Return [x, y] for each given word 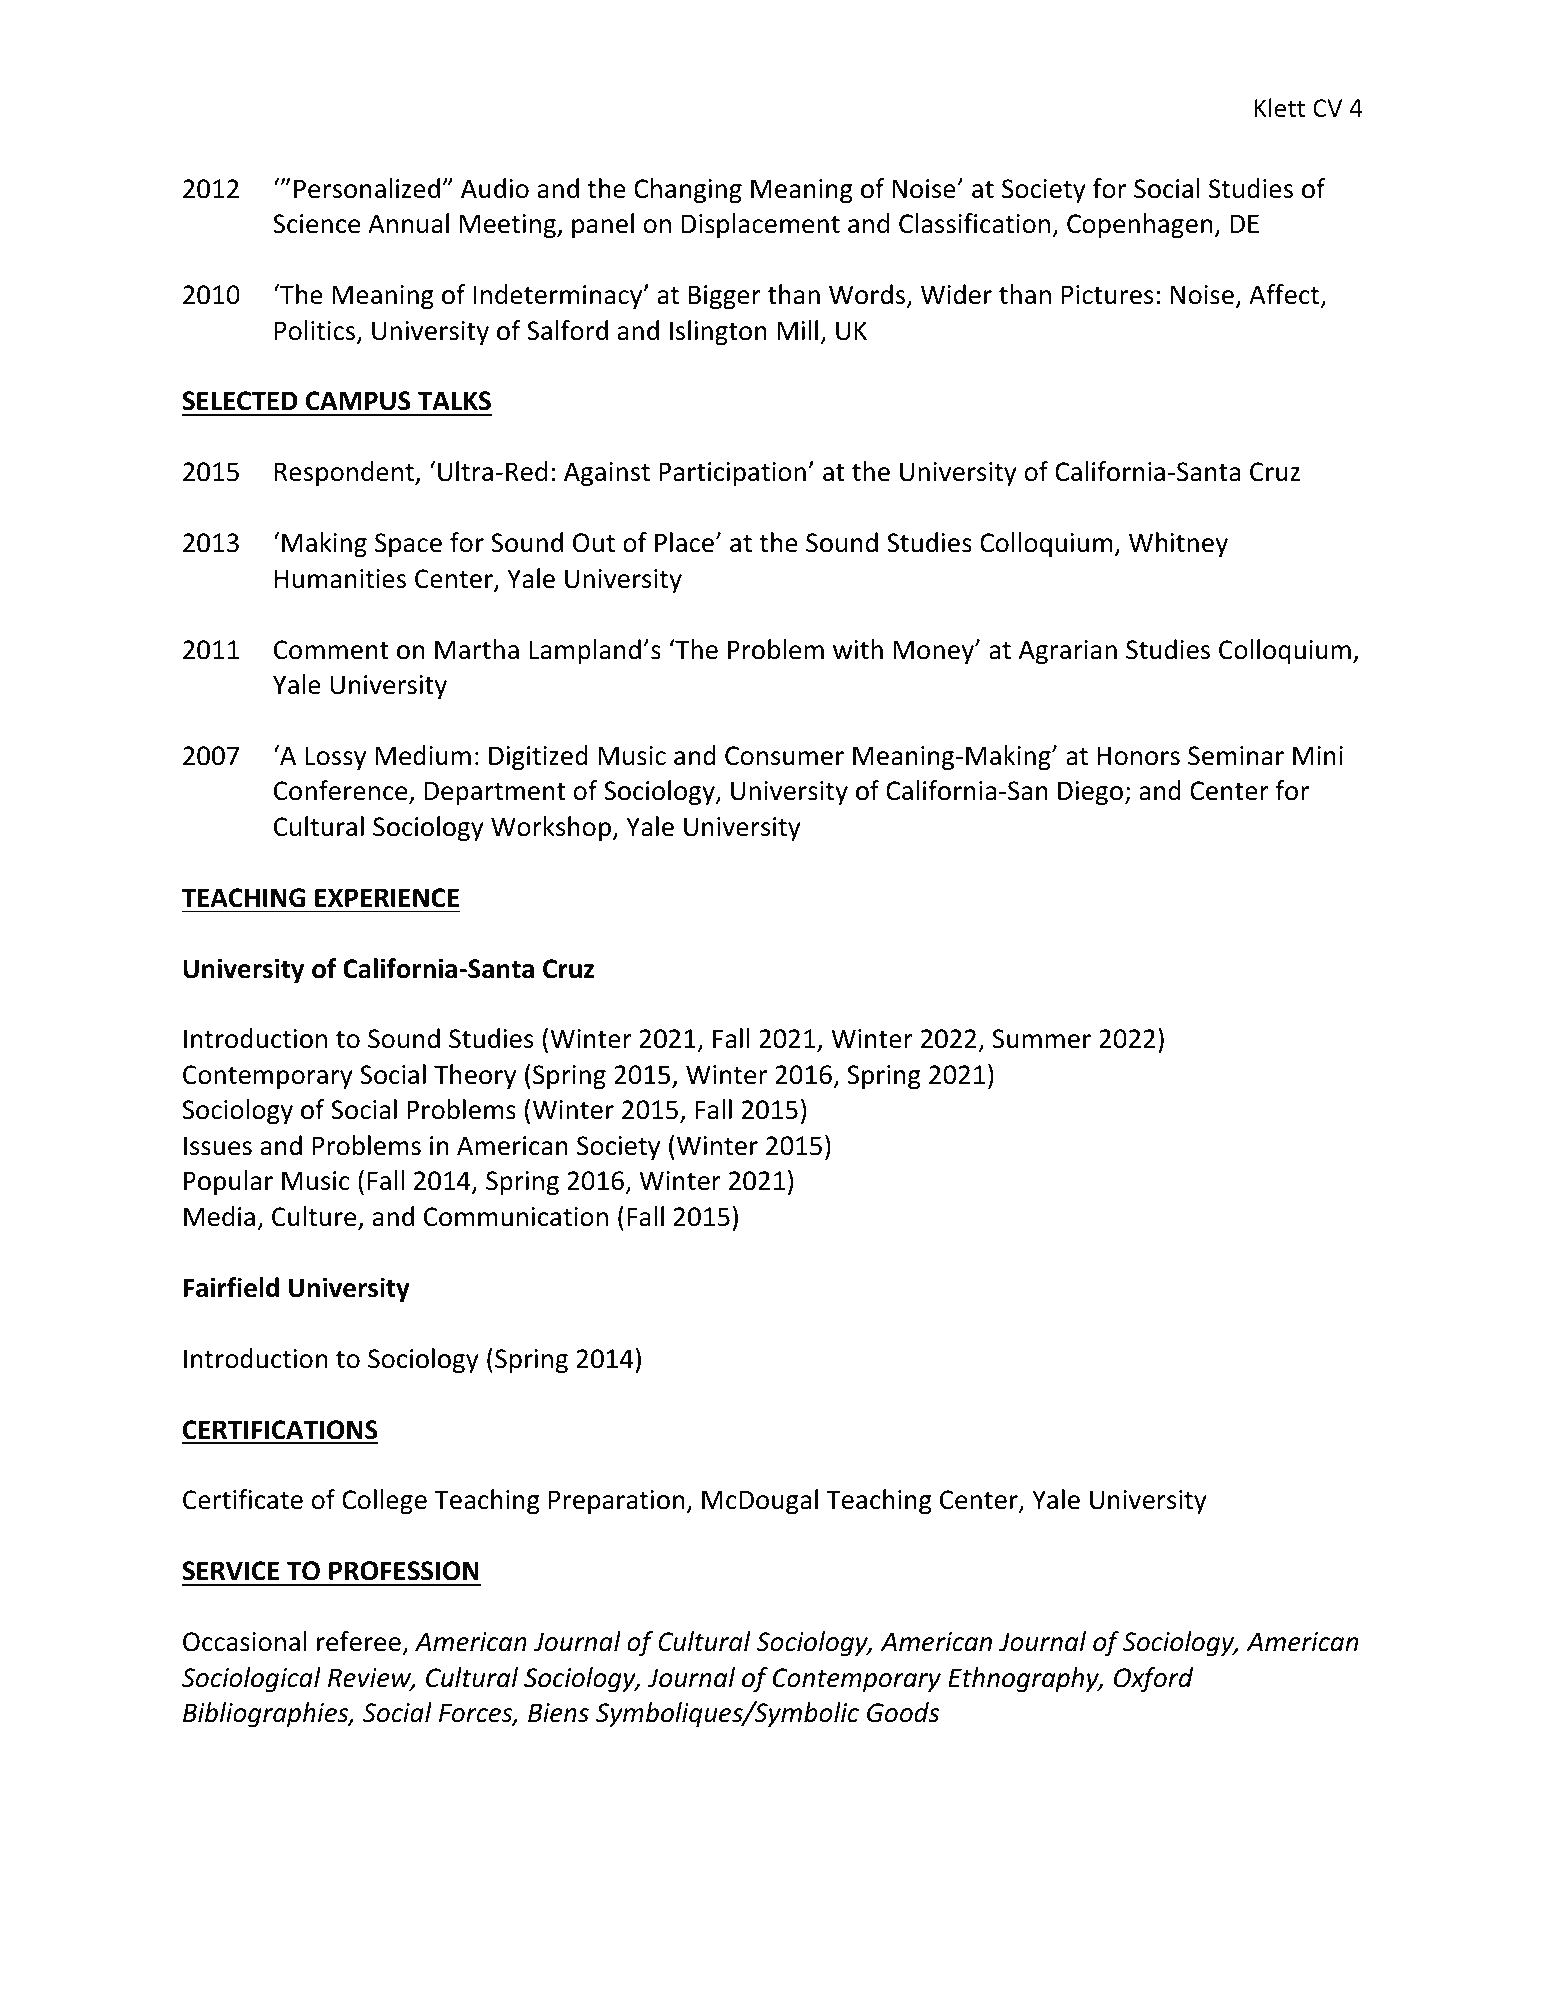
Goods [903, 1712]
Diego [1090, 793]
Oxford [1153, 1679]
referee [359, 1641]
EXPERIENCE [387, 898]
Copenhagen [1139, 225]
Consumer [784, 756]
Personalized [367, 188]
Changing [688, 190]
